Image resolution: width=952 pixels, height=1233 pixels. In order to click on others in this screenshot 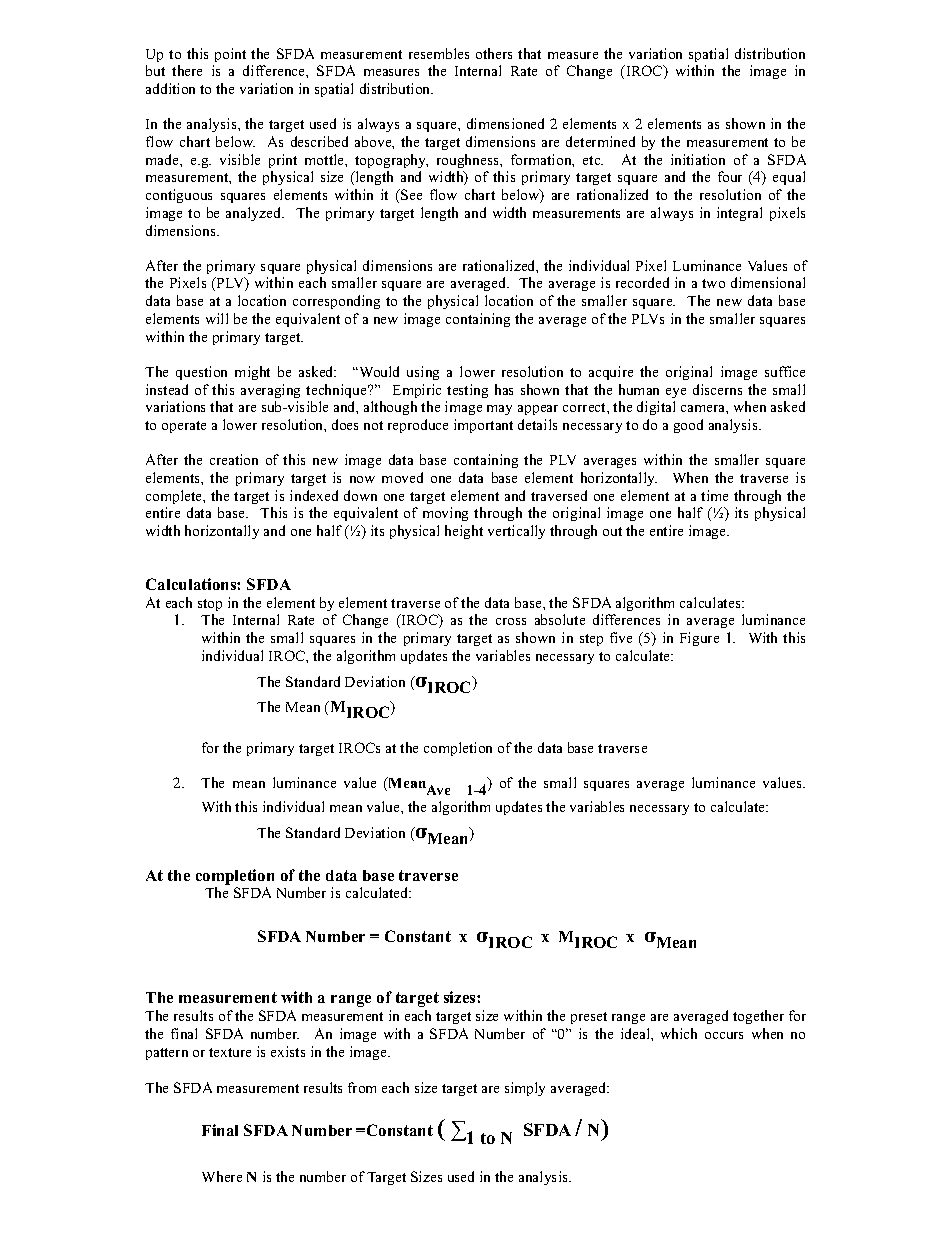, I will do `click(494, 53)`.
